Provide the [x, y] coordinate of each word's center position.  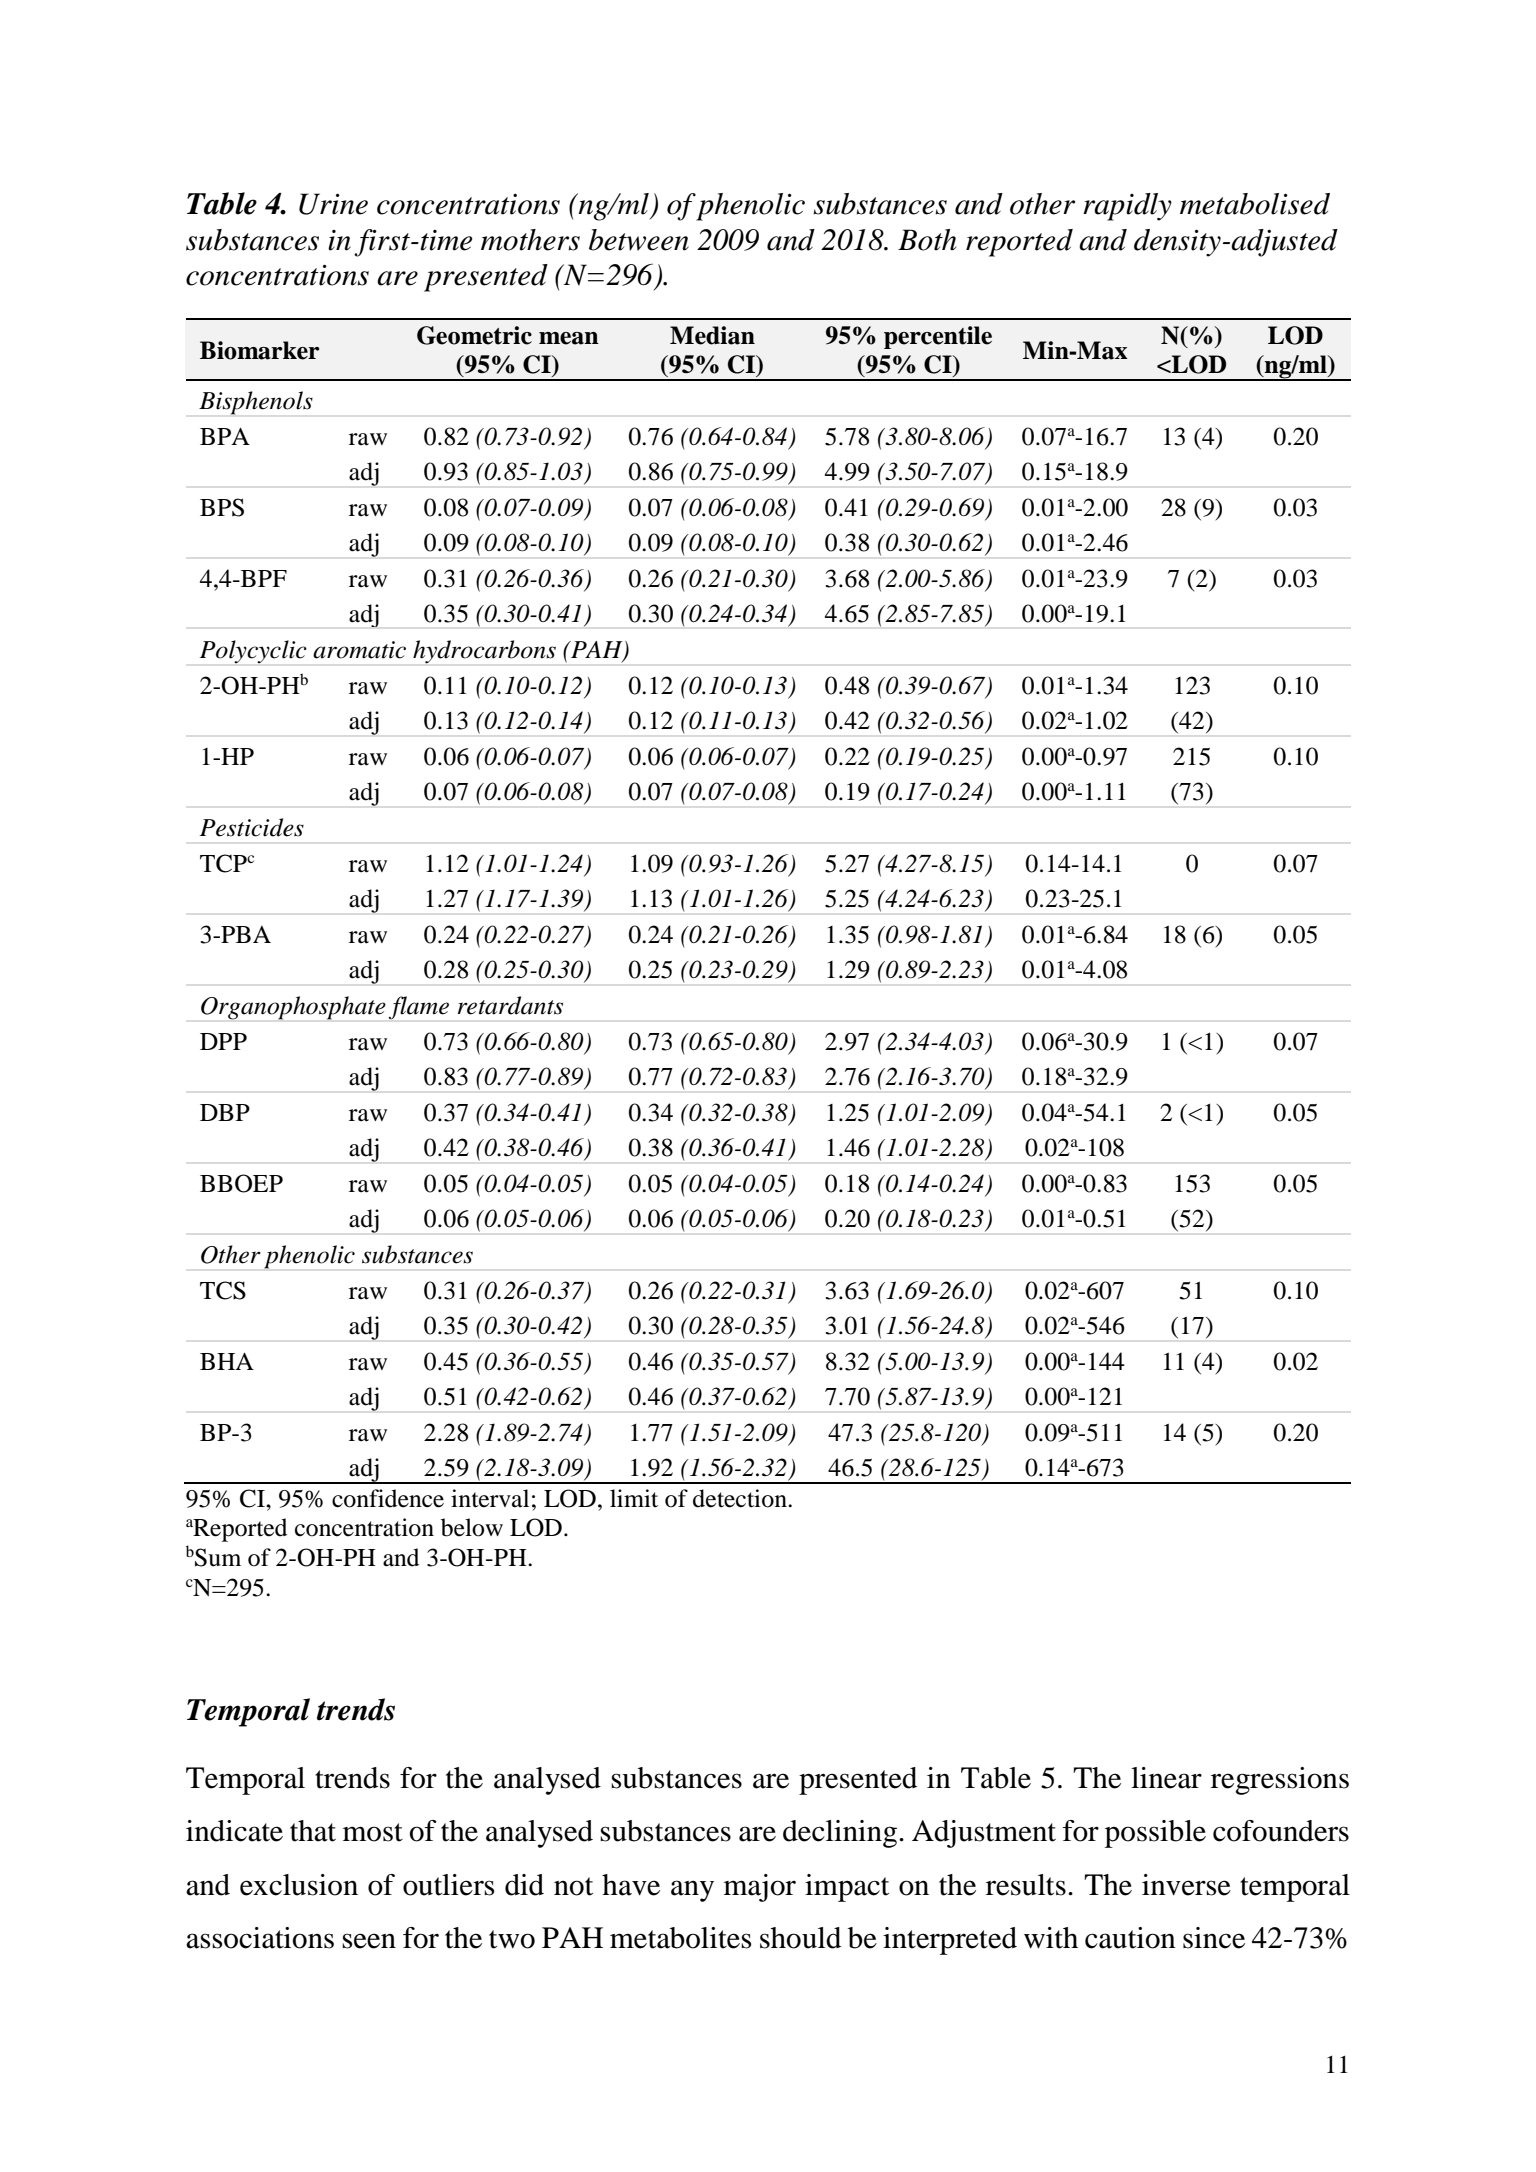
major [760, 1888]
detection [741, 1498]
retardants [510, 1005]
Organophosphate [293, 1008]
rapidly [1127, 207]
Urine [333, 204]
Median [712, 335]
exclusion [299, 1885]
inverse [1186, 1885]
